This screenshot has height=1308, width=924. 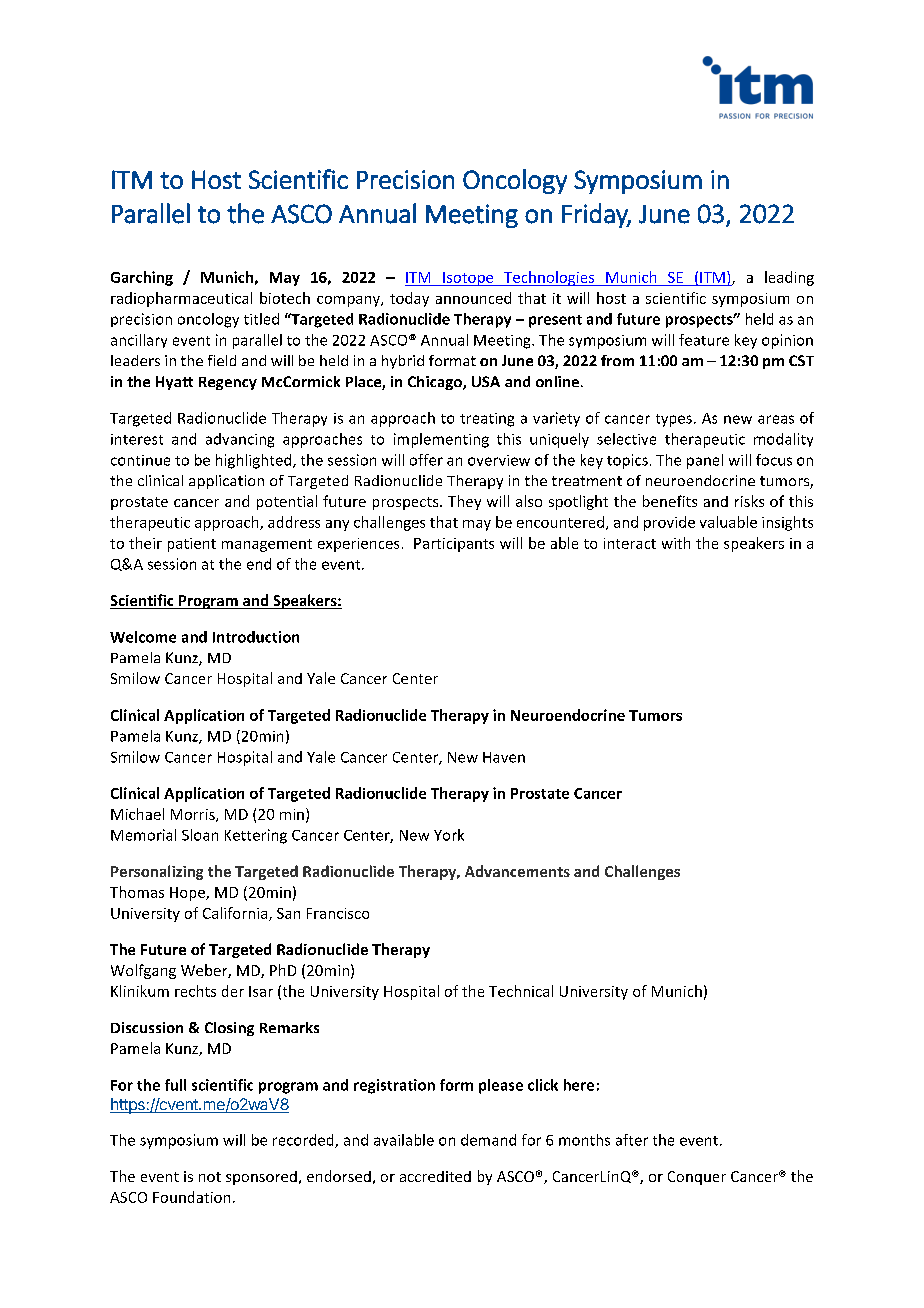 What do you see at coordinates (194, 815) in the screenshot?
I see `Morris` at bounding box center [194, 815].
